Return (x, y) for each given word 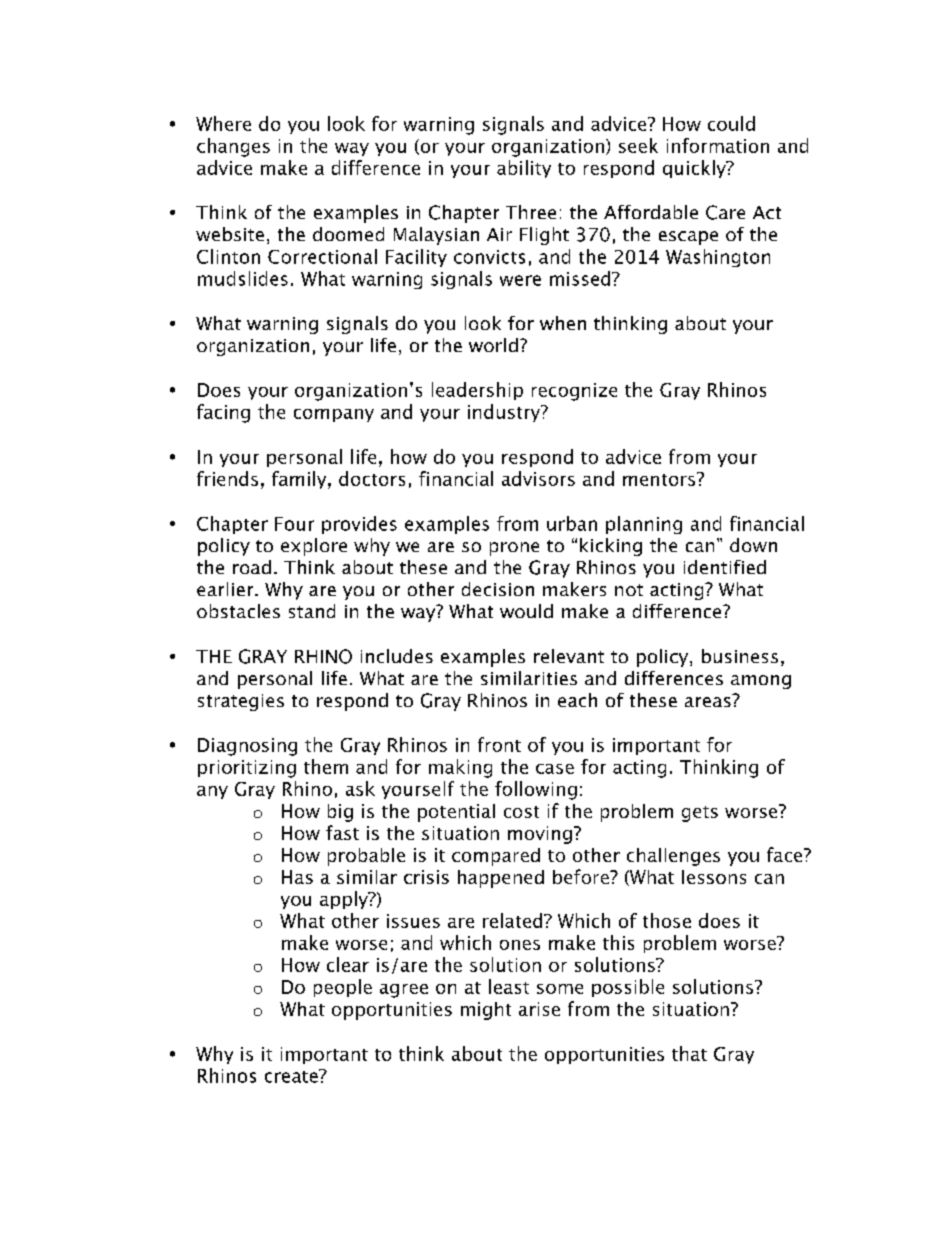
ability (524, 169)
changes (233, 147)
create (292, 1076)
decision (498, 589)
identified (725, 567)
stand (312, 611)
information (718, 145)
